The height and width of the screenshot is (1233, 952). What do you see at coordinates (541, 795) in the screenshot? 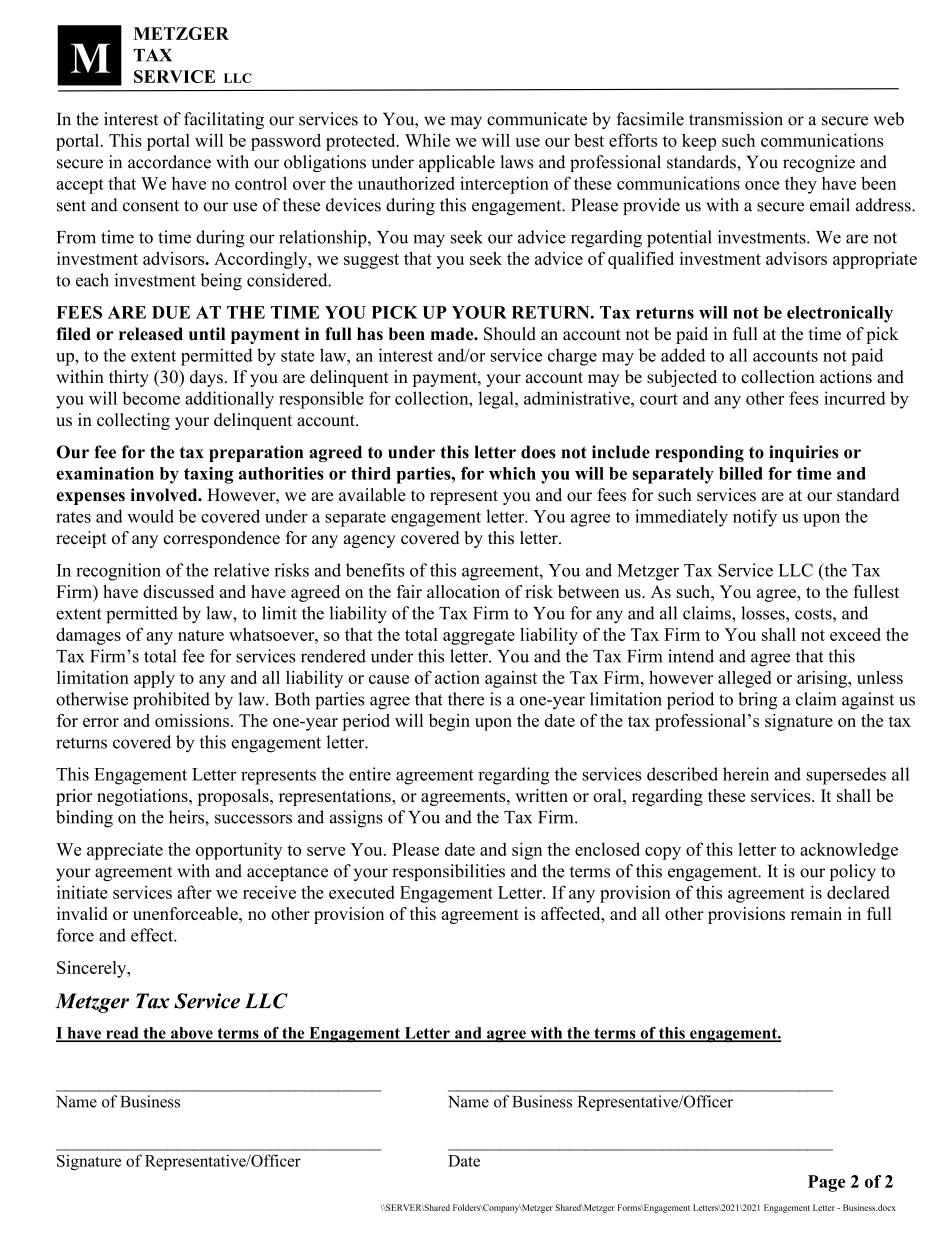
I see `written` at bounding box center [541, 795].
